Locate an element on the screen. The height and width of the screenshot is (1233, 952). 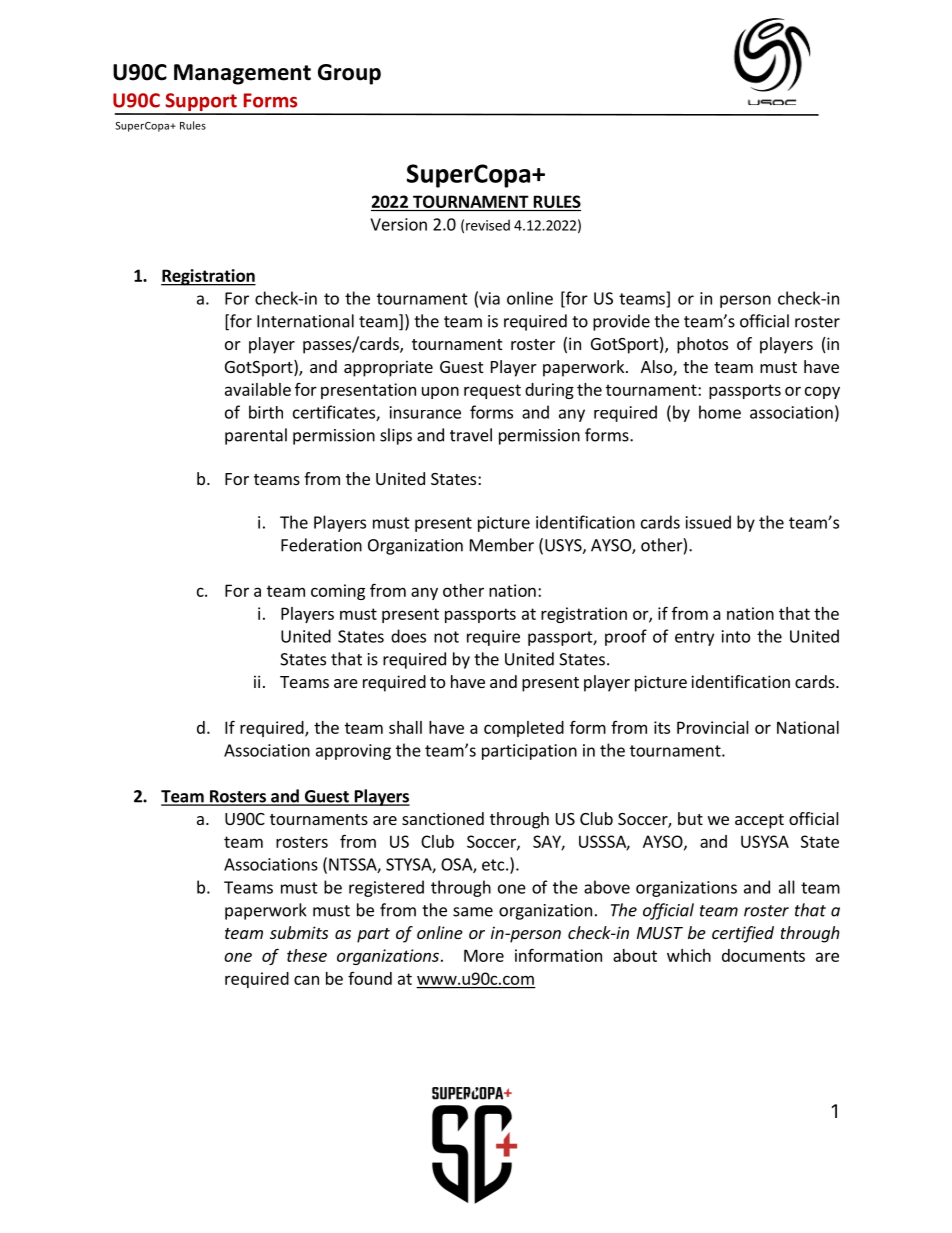
documents is located at coordinates (763, 955).
